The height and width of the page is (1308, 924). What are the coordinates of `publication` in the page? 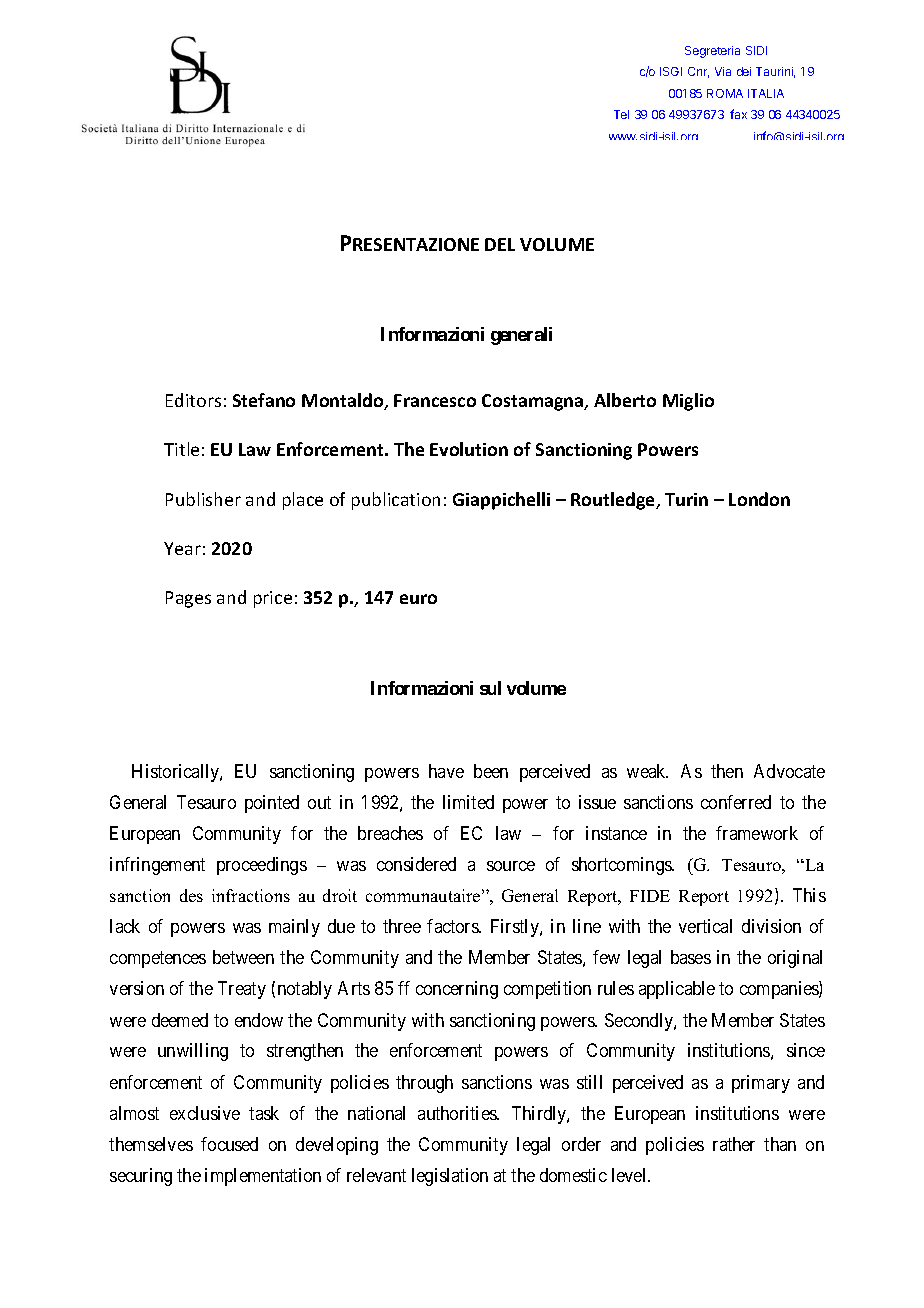 It's located at (396, 501).
